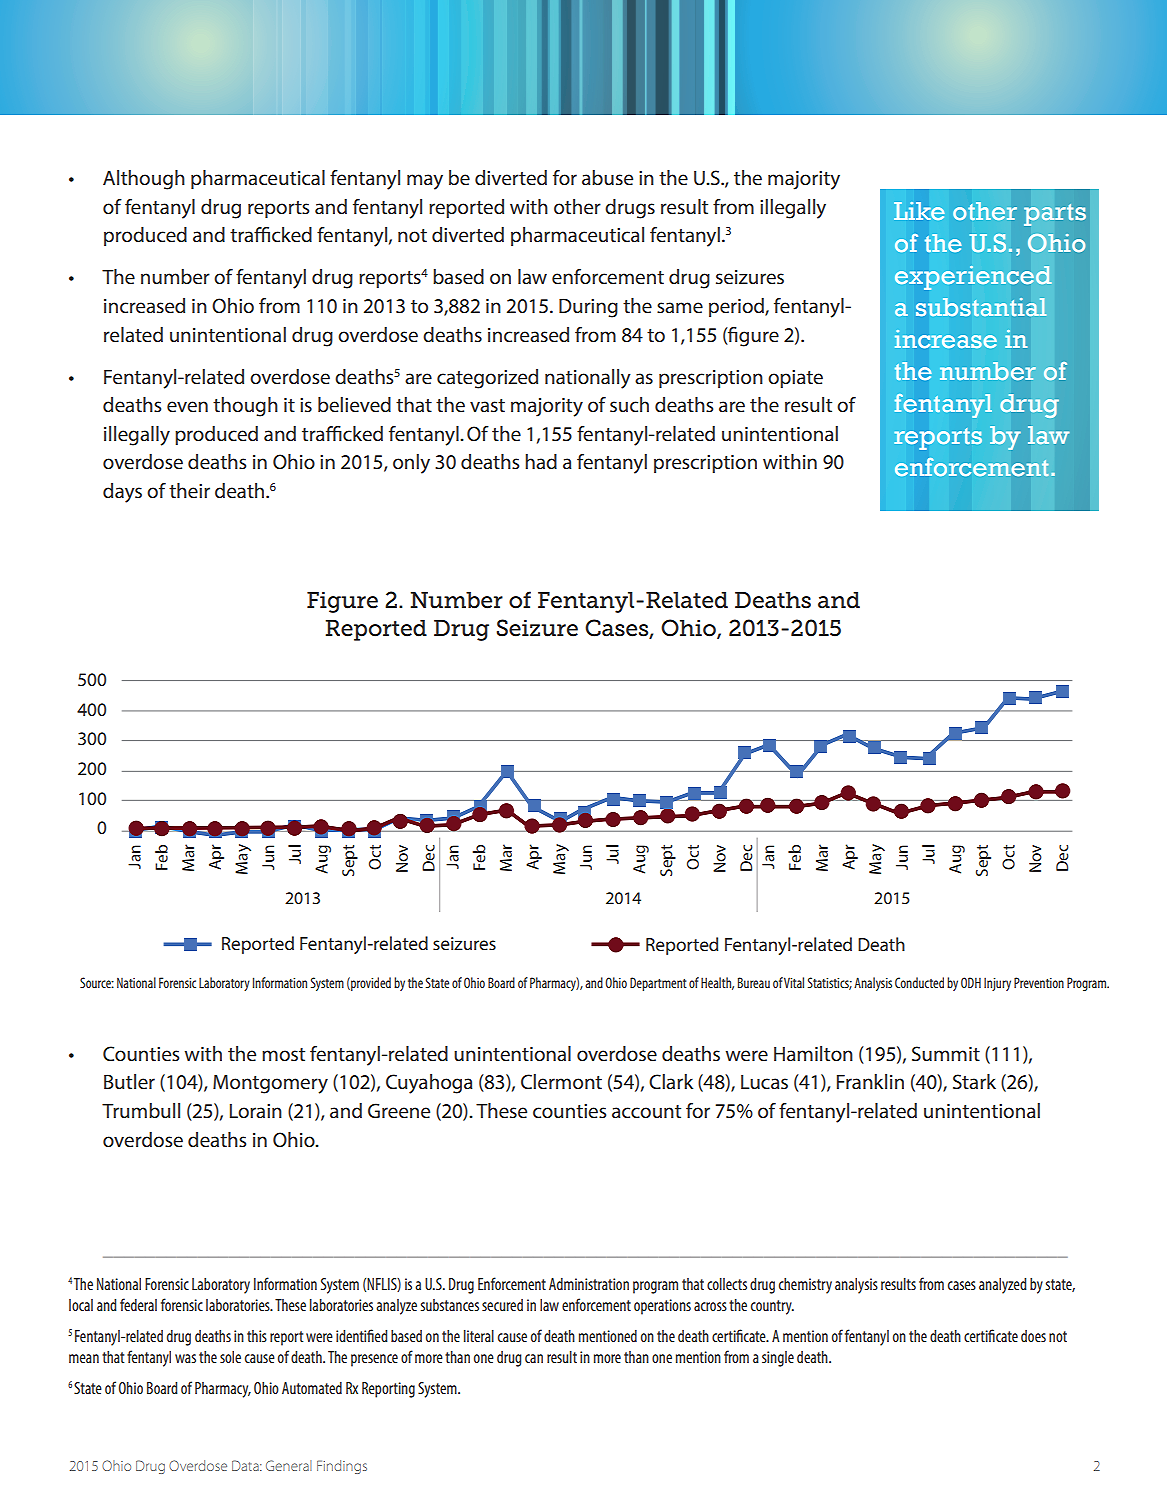 The height and width of the screenshot is (1511, 1167). What do you see at coordinates (795, 379) in the screenshot?
I see `opiate` at bounding box center [795, 379].
